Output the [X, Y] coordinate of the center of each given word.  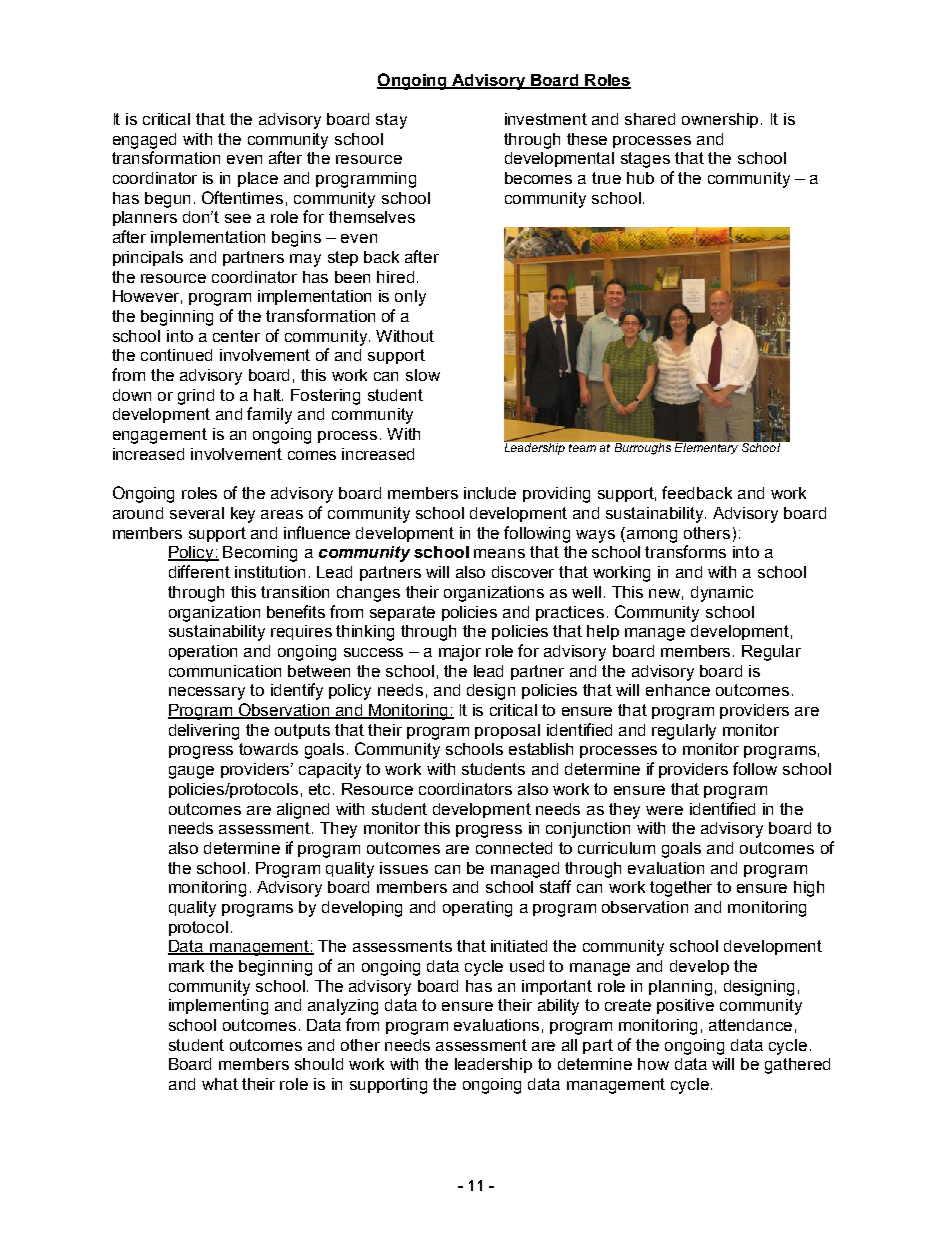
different [199, 571]
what [220, 1084]
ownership [722, 120]
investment [546, 119]
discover [523, 572]
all [569, 1045]
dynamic [722, 594]
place [258, 179]
